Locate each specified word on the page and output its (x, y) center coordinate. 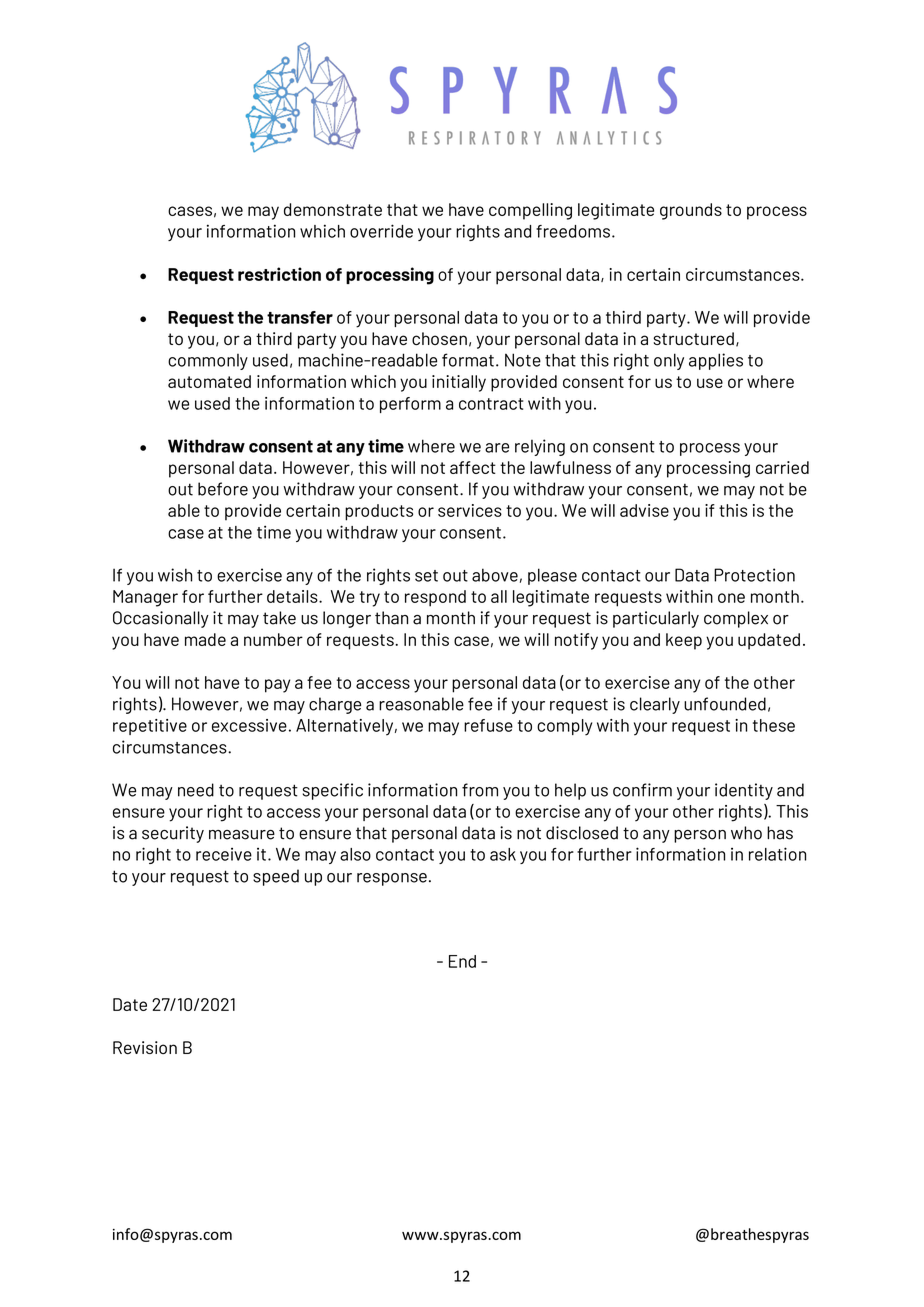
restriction (279, 274)
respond (435, 598)
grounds (691, 211)
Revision (145, 1048)
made (205, 639)
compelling (530, 211)
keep (684, 641)
